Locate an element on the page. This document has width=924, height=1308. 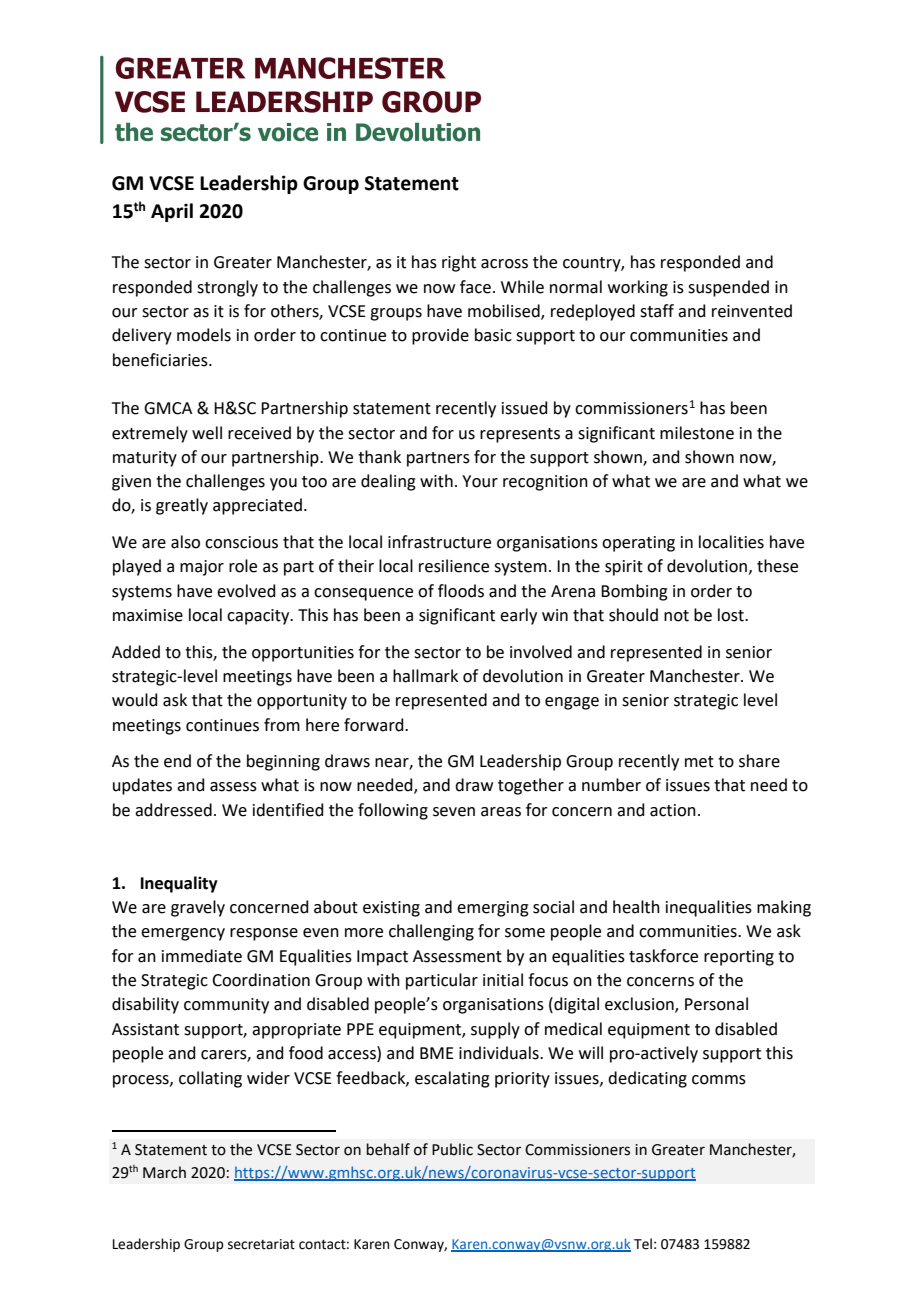
suspended is located at coordinates (728, 288).
